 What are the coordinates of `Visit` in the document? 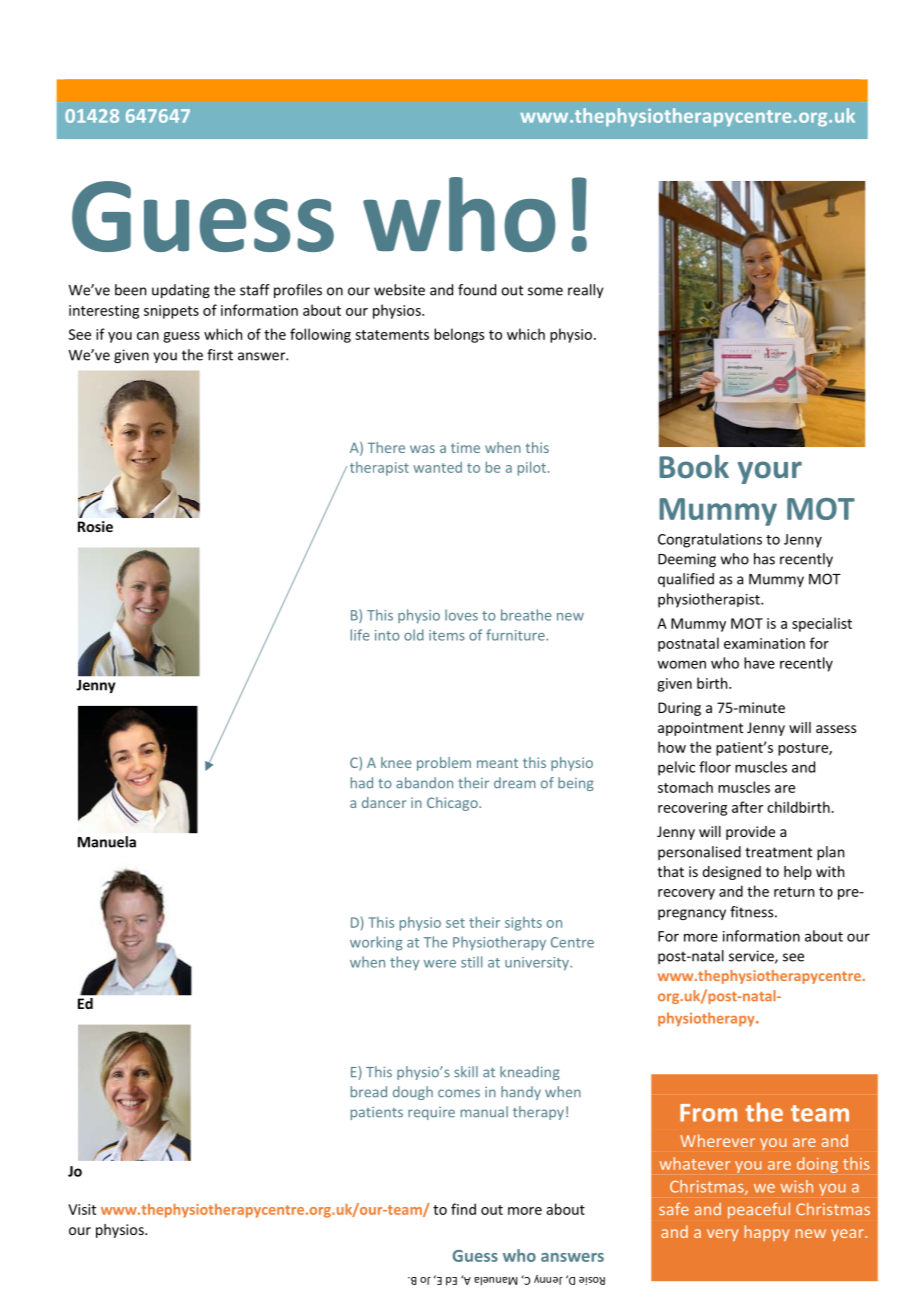 It's located at (82, 1209).
